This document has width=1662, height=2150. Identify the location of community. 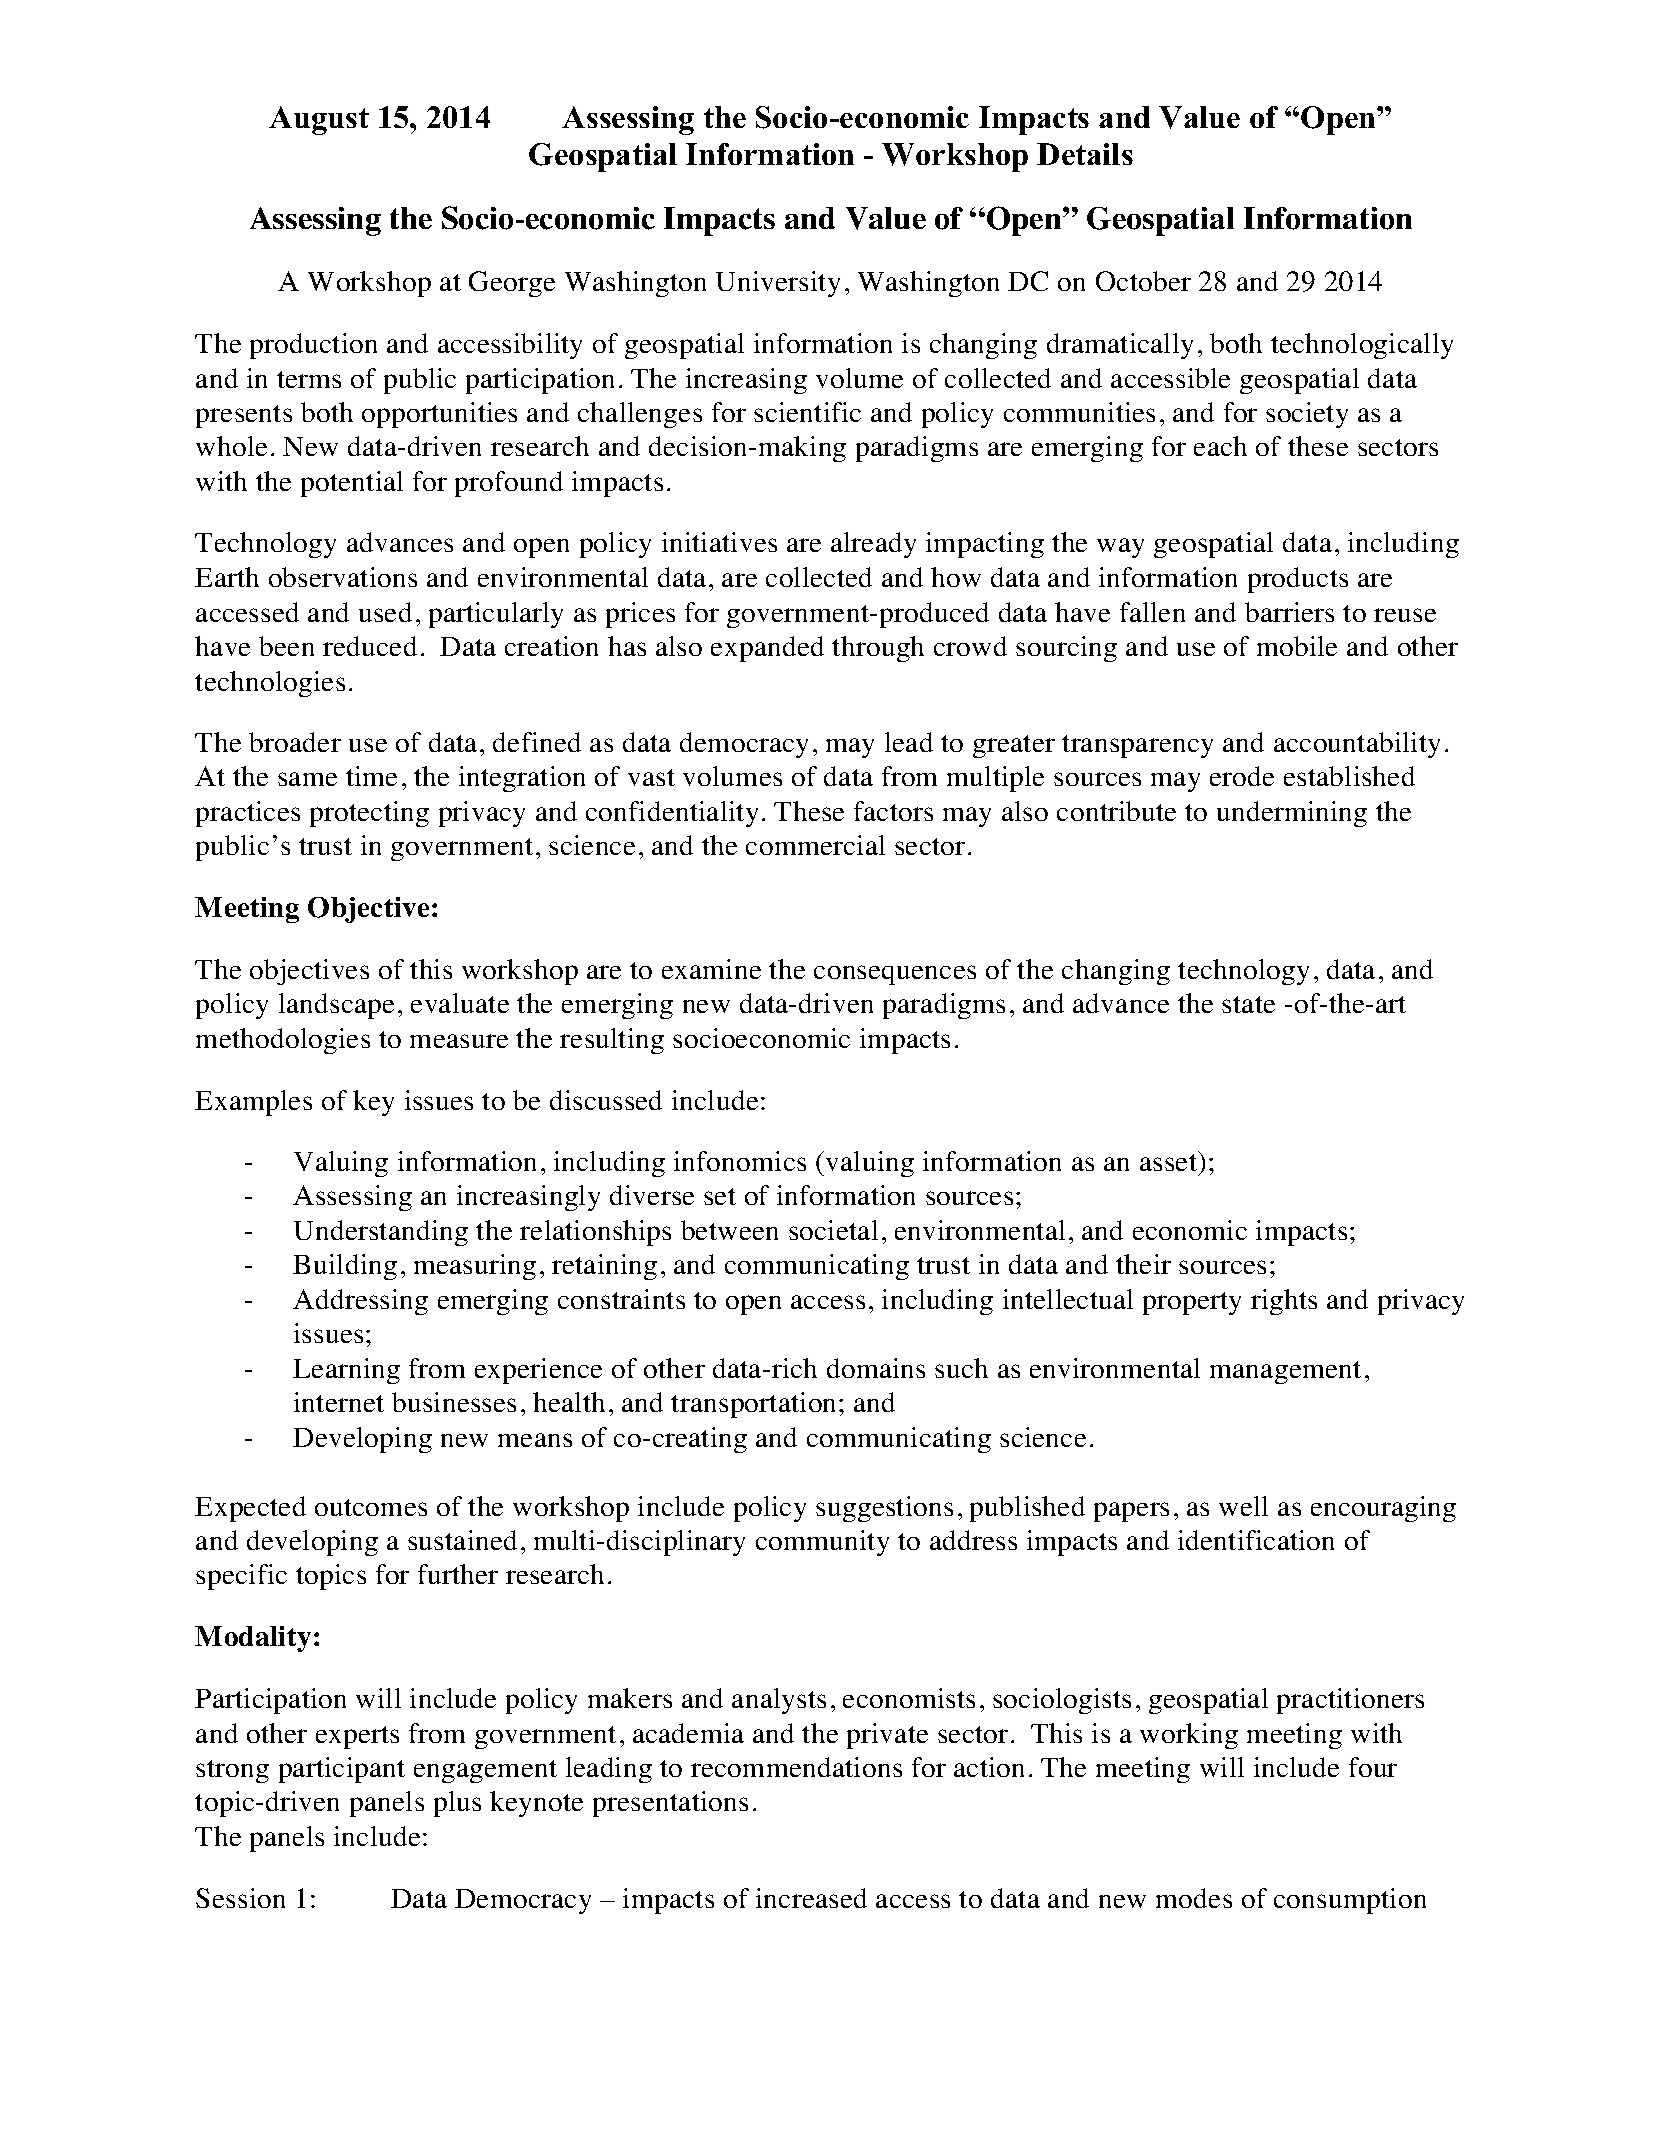
(822, 1543).
